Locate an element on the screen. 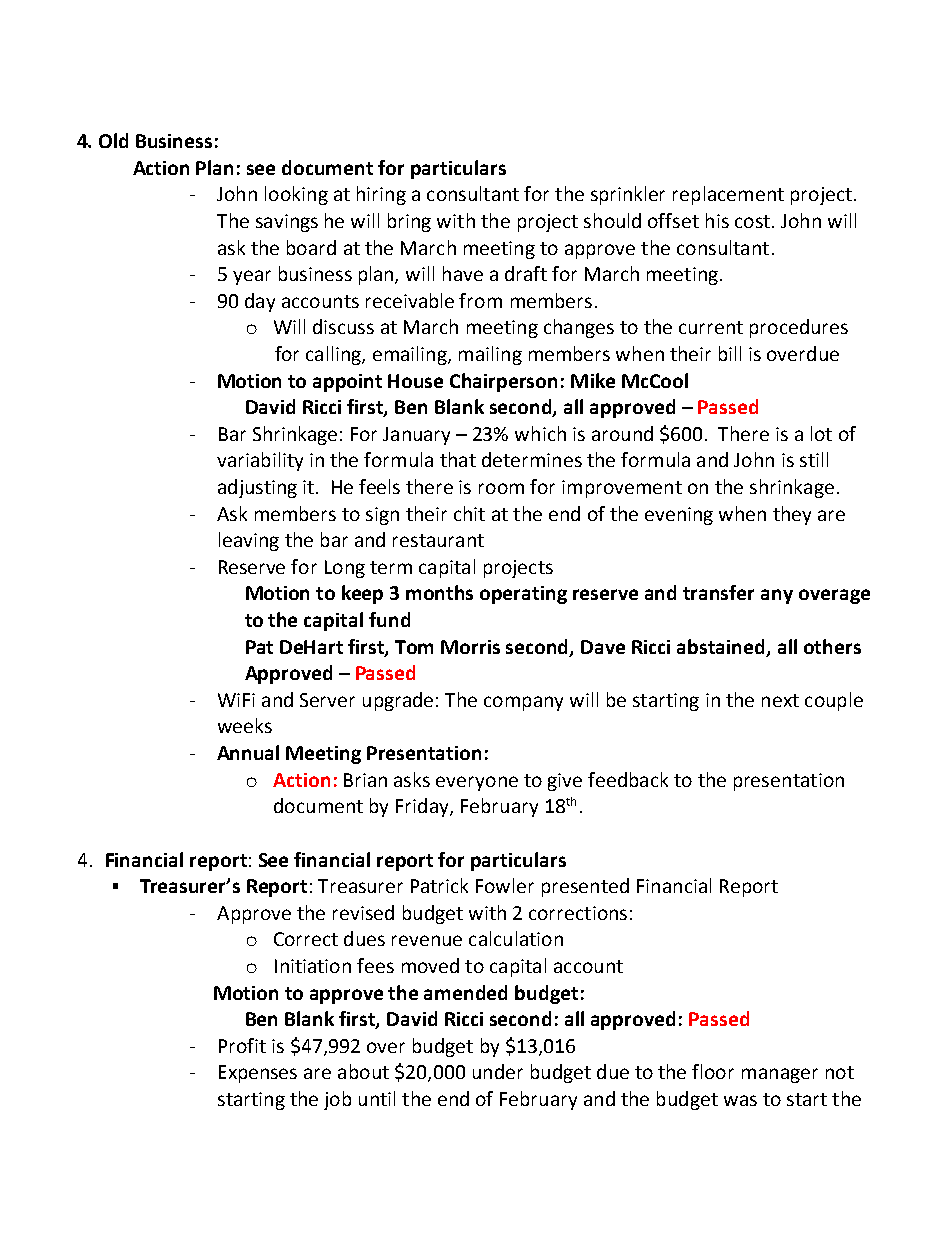 The image size is (952, 1233). variability is located at coordinates (260, 461).
